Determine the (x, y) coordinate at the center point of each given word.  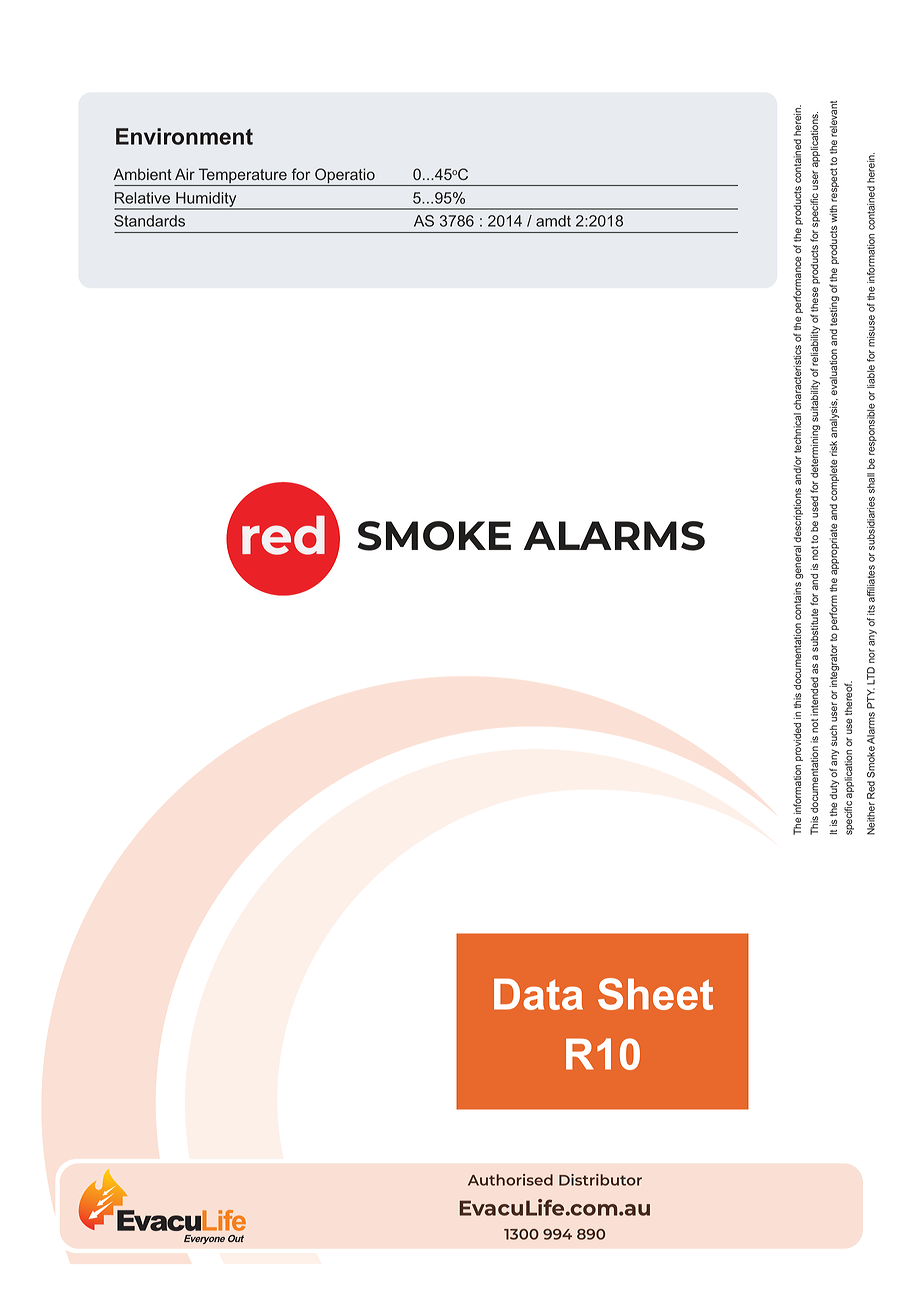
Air (185, 174)
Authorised (510, 1180)
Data (538, 994)
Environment (184, 136)
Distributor (600, 1180)
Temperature (242, 177)
